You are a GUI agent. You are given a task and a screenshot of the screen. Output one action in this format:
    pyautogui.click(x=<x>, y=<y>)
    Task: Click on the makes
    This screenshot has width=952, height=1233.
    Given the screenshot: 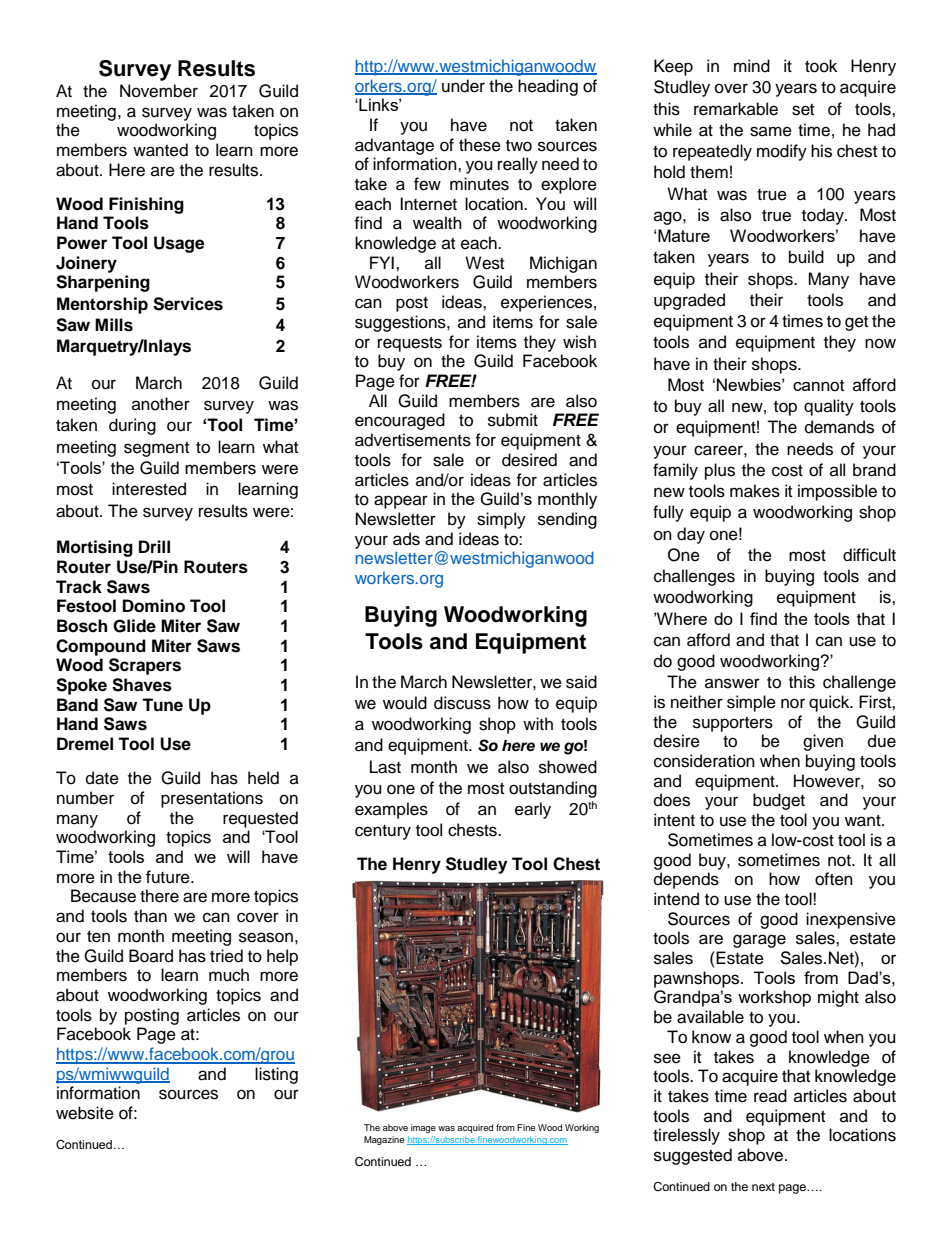 What is the action you would take?
    pyautogui.click(x=755, y=491)
